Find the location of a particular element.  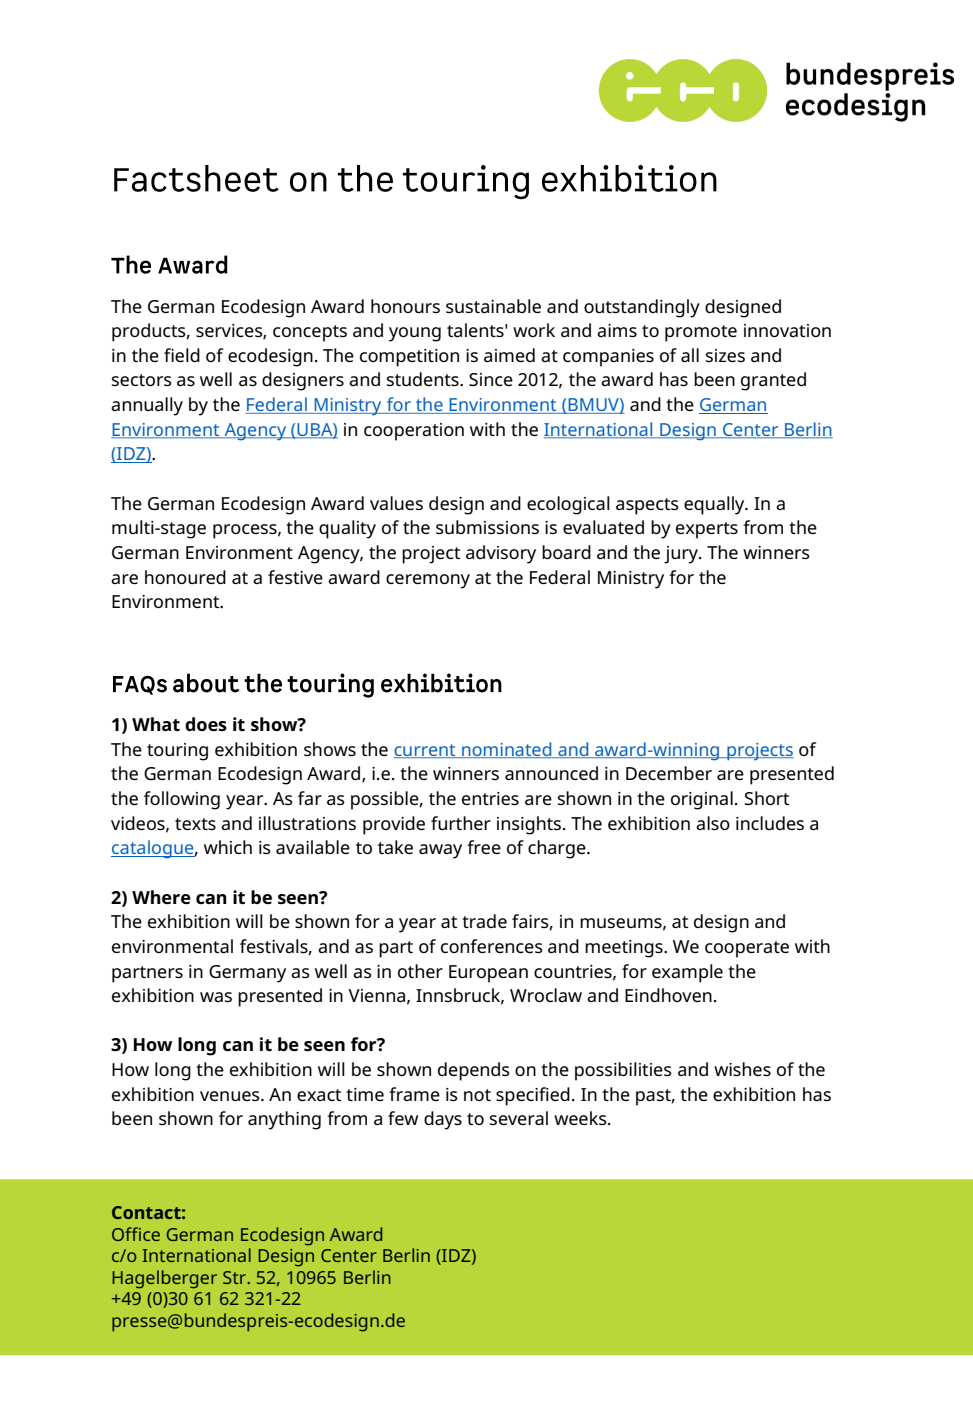

Office is located at coordinates (136, 1234).
